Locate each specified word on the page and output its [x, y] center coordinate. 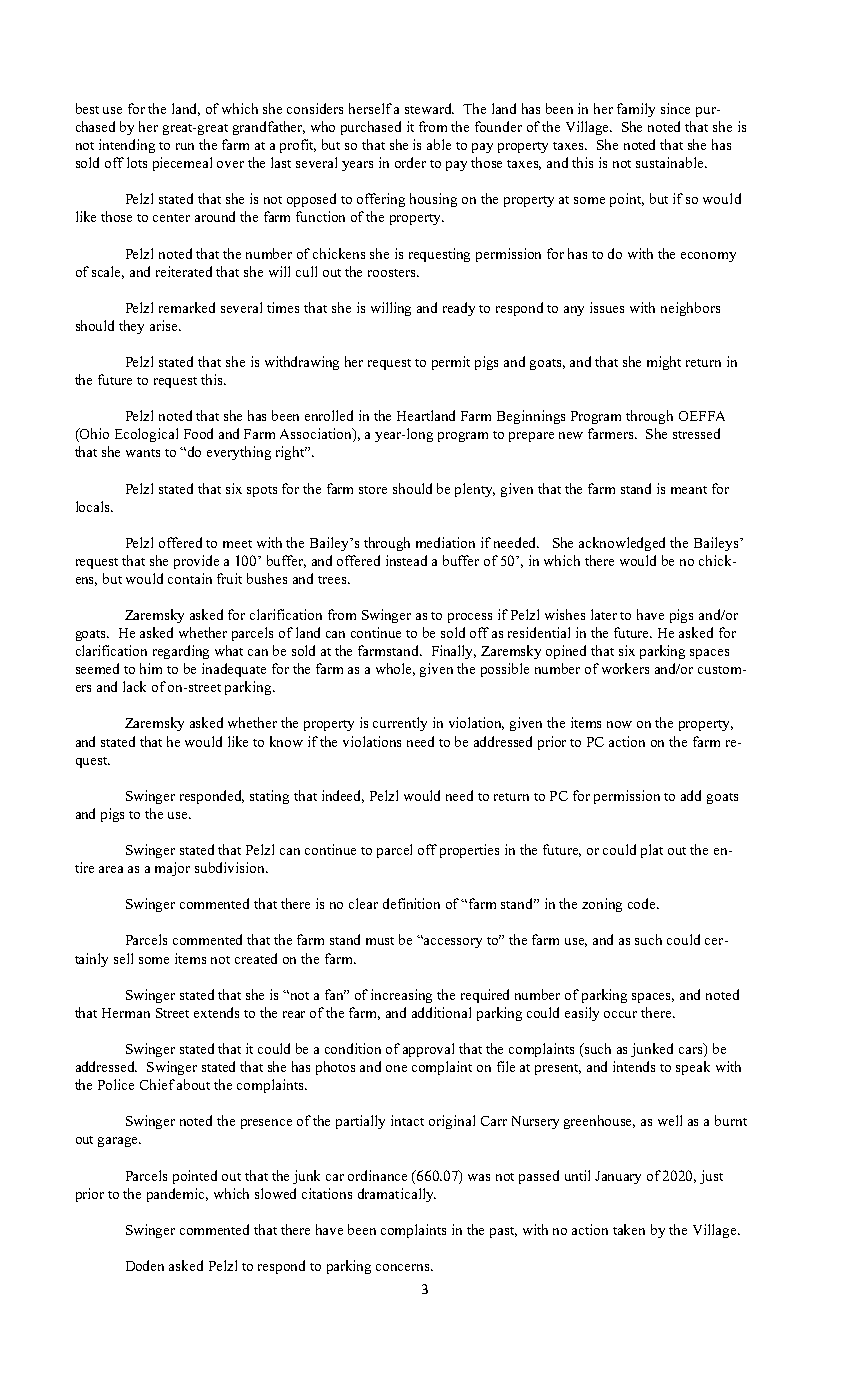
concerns [404, 1267]
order [410, 162]
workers [625, 668]
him [151, 668]
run [185, 146]
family [636, 110]
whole [395, 669]
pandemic [177, 1195]
